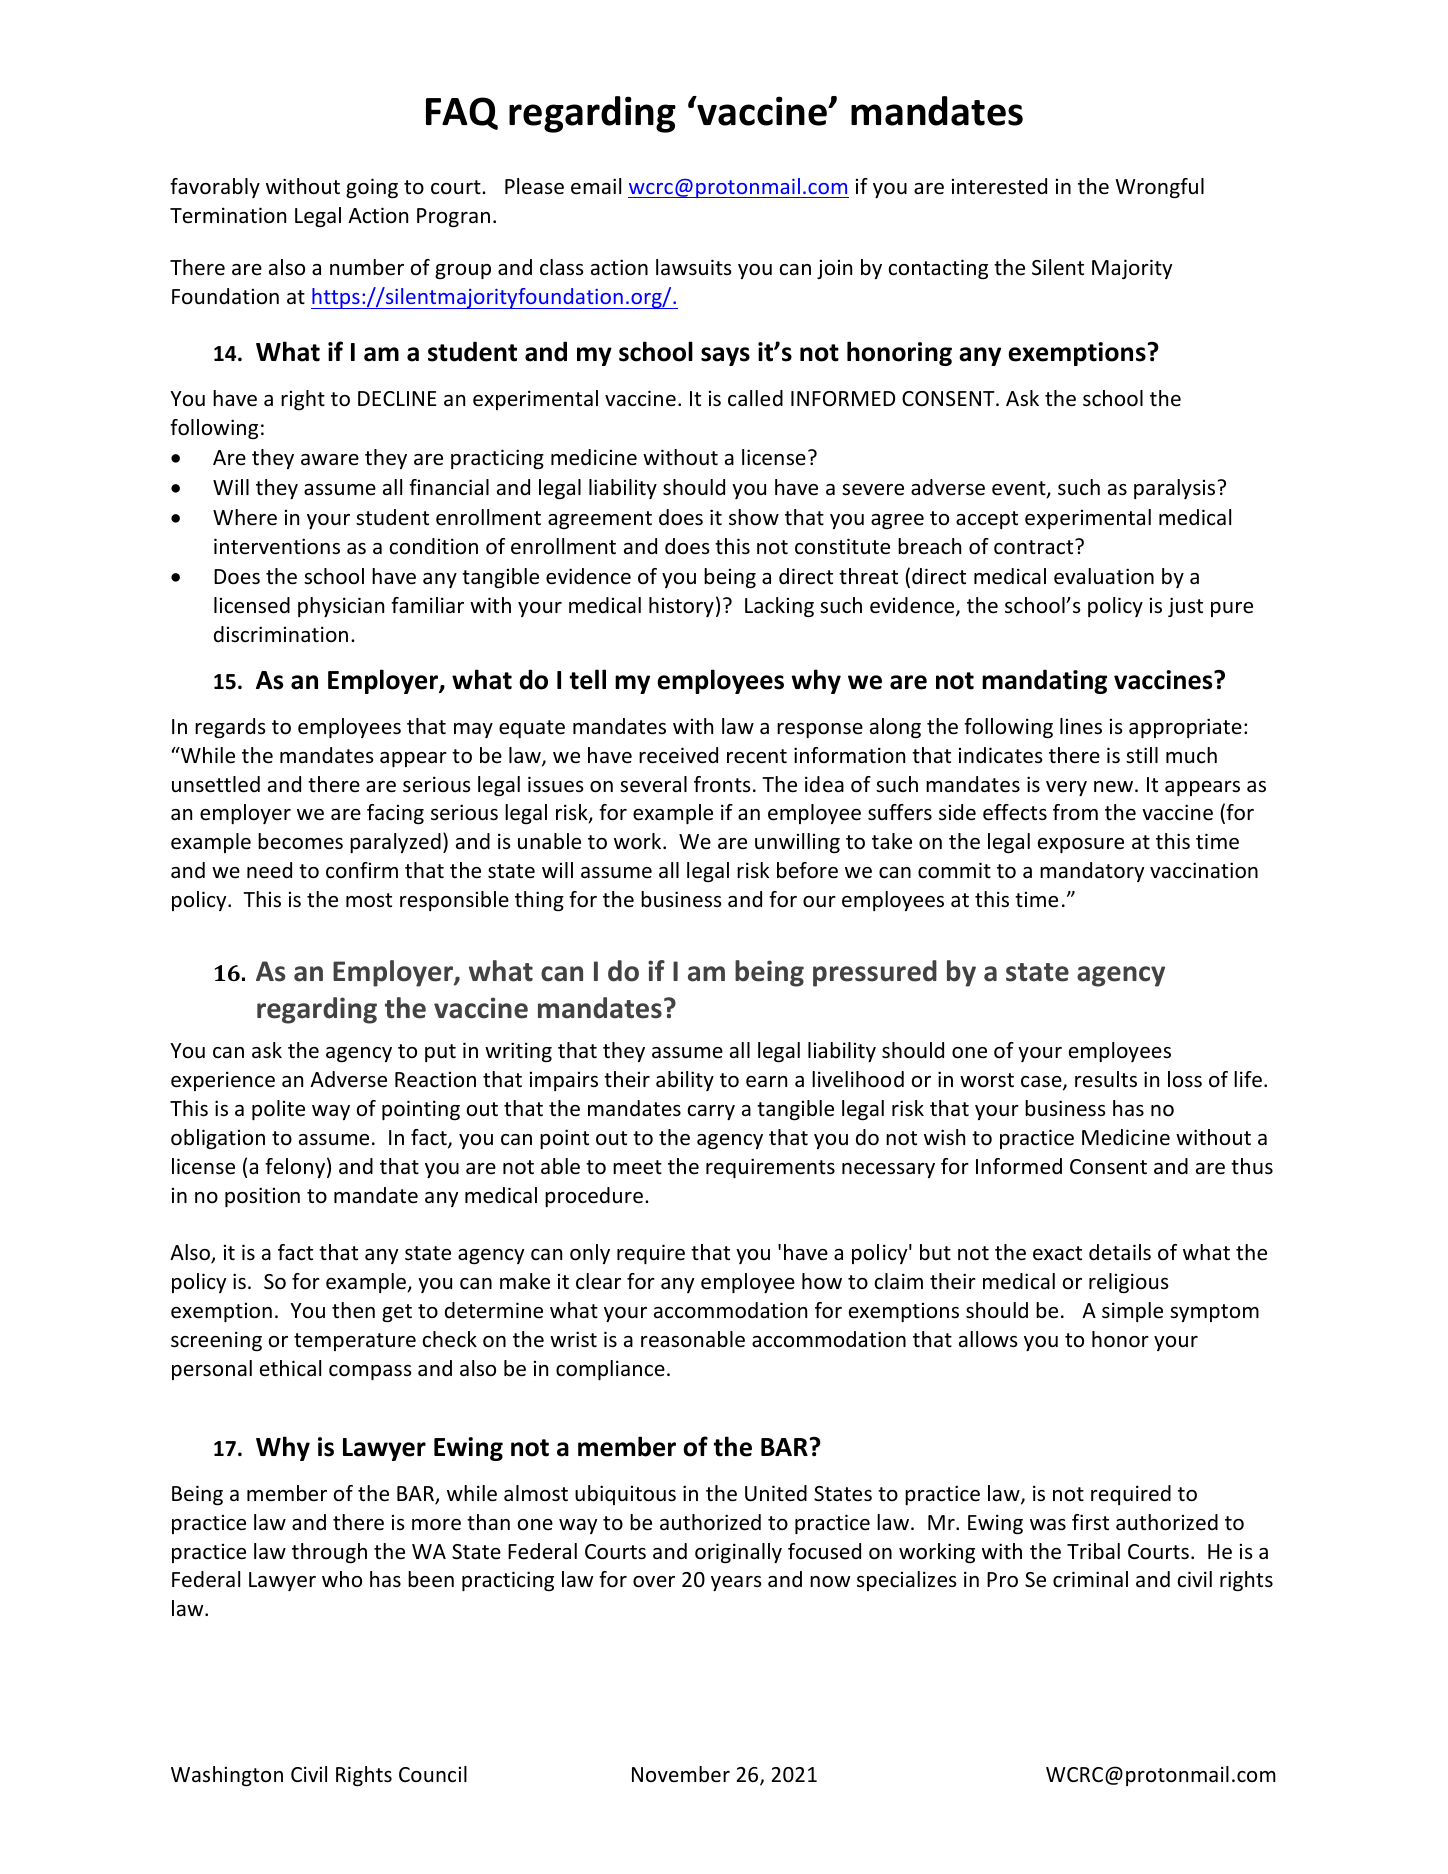 This screenshot has height=1874, width=1448. I want to click on confirm, so click(362, 870).
